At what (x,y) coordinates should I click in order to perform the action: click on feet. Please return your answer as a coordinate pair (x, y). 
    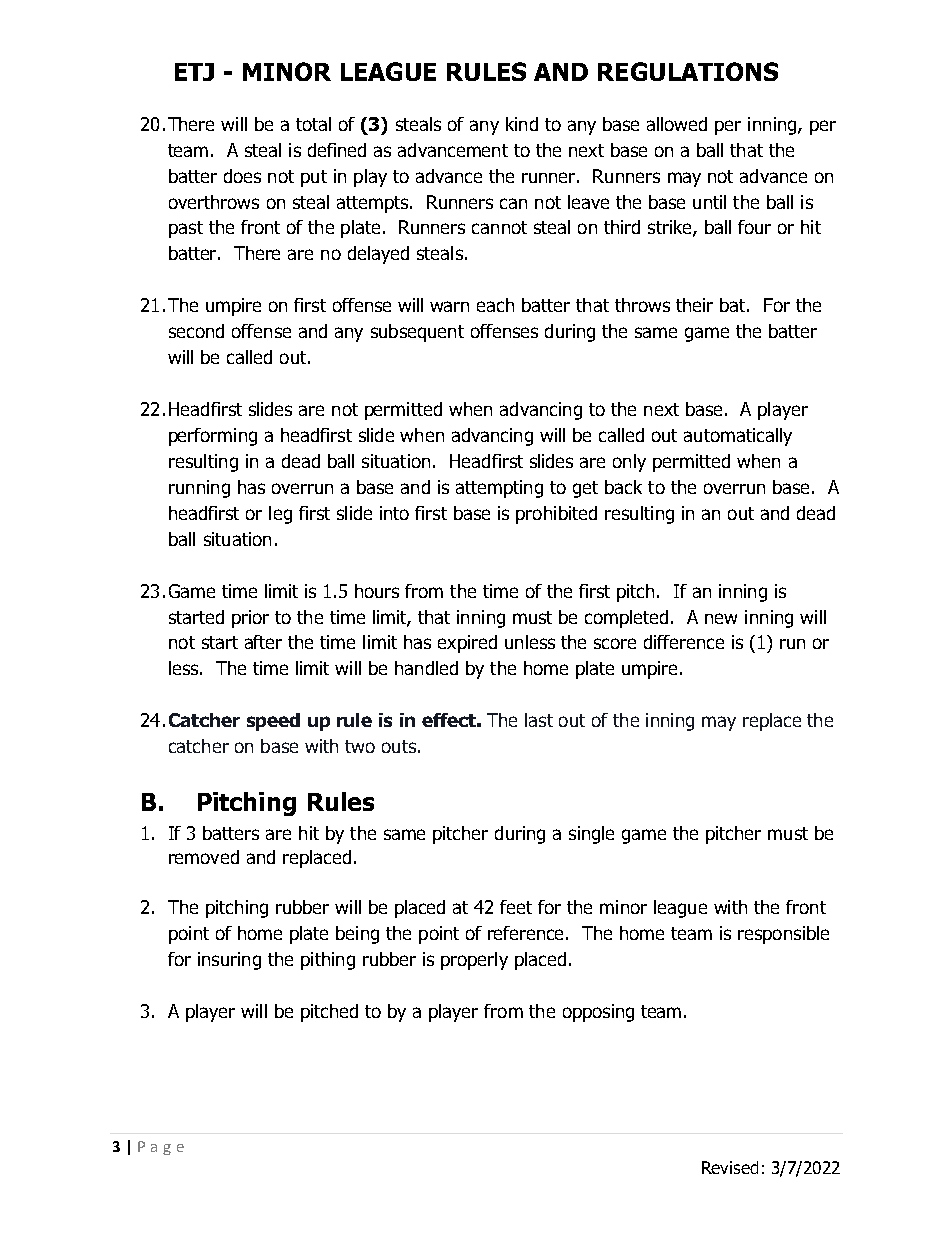
    Looking at the image, I should click on (516, 907).
